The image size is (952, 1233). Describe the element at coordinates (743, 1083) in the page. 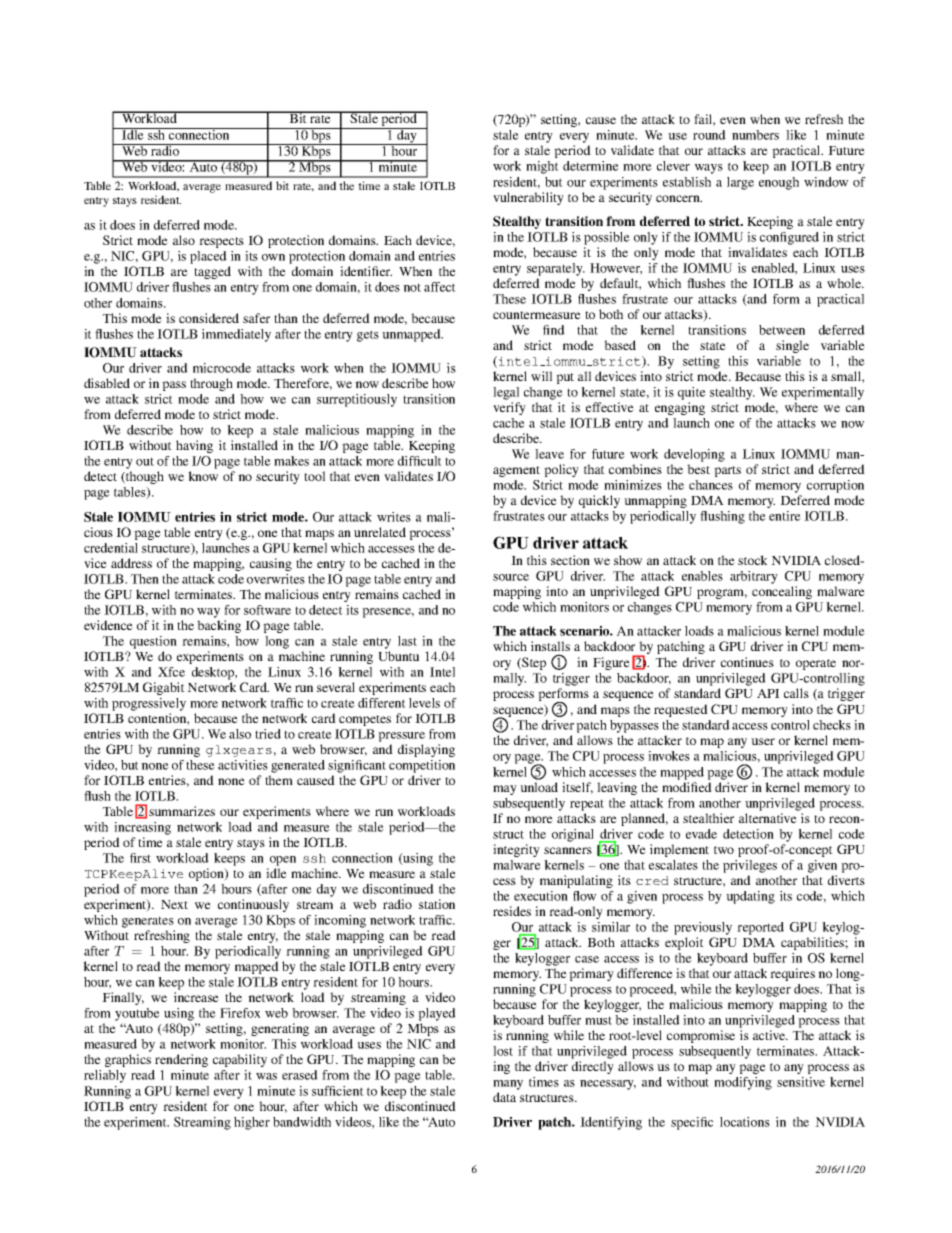

I see `modifying` at that location.
